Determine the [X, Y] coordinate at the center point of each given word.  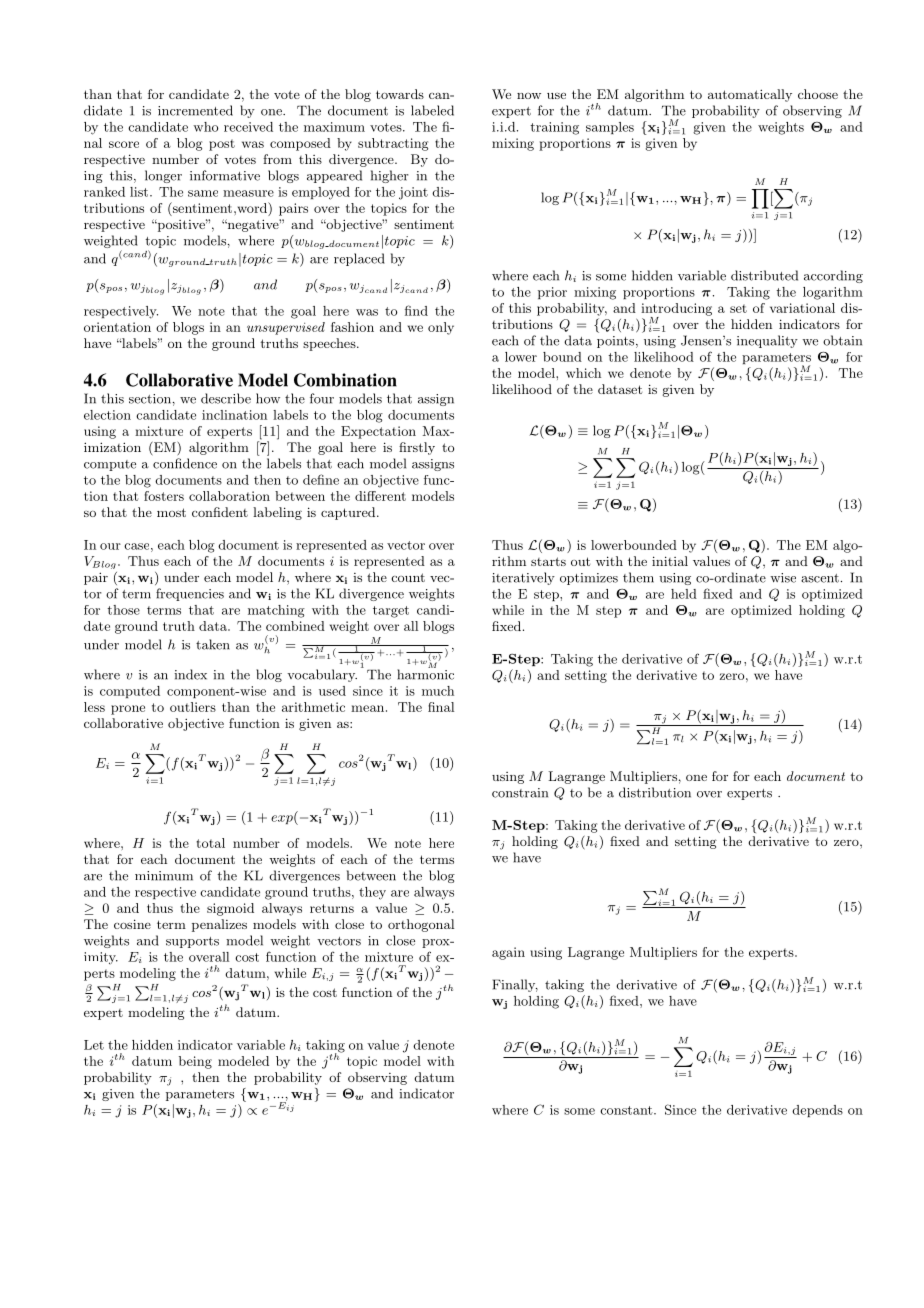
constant [627, 1110]
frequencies [190, 594]
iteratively [523, 578]
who [205, 127]
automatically [750, 95]
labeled [432, 110]
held [684, 594]
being [195, 1062]
